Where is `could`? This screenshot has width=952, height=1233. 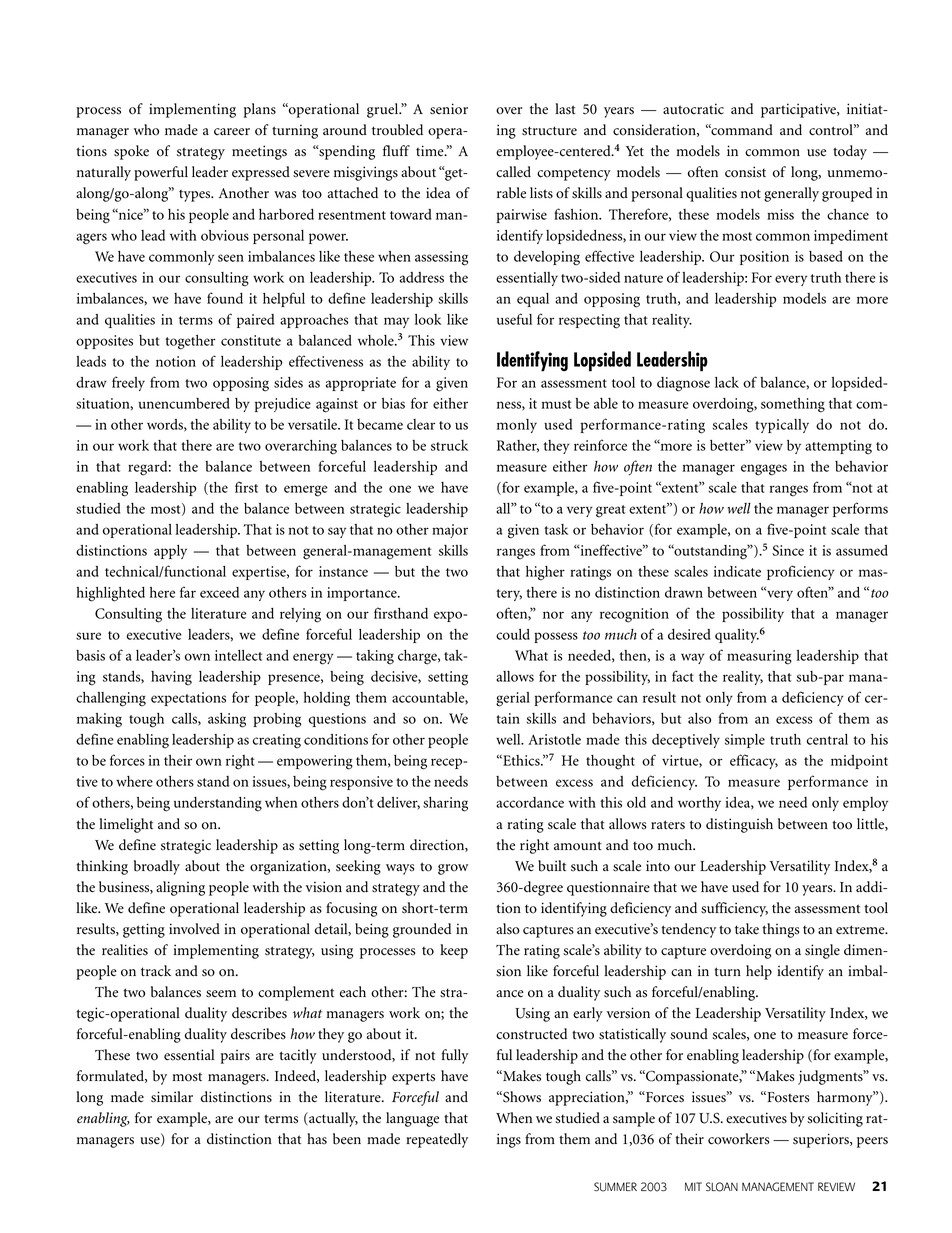
could is located at coordinates (513, 634).
